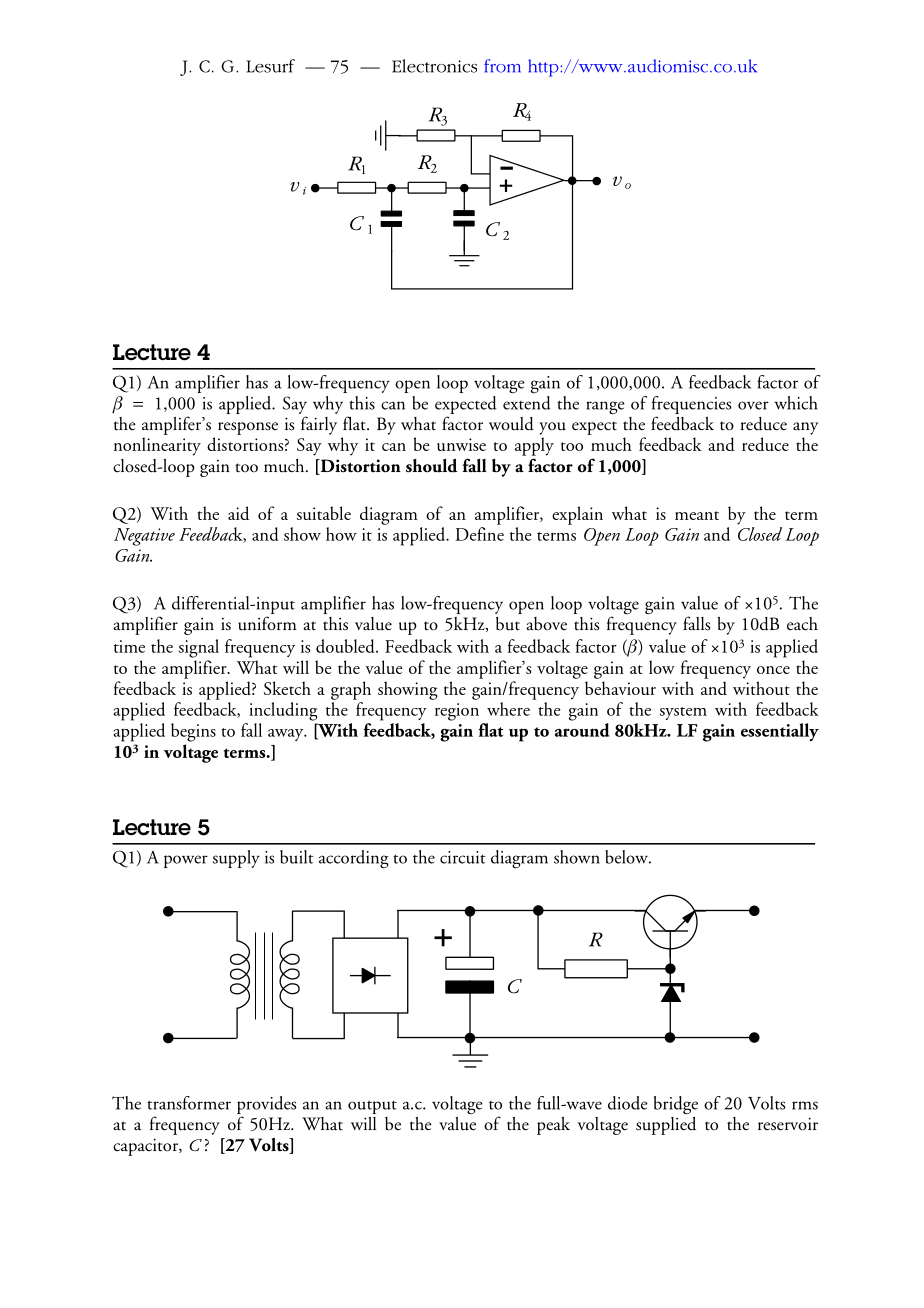  Describe the element at coordinates (502, 66) in the screenshot. I see `from` at that location.
